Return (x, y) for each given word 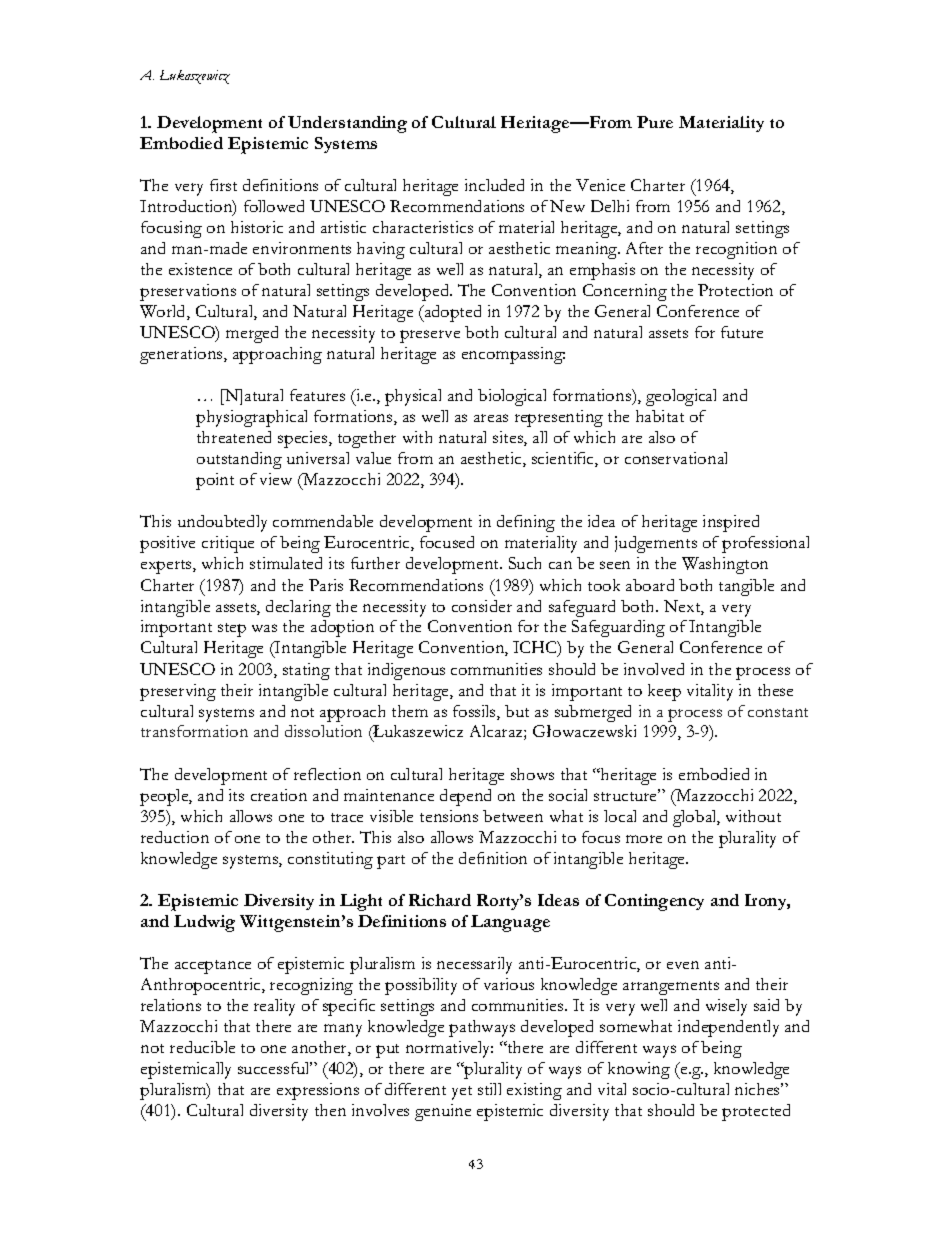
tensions (449, 816)
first (223, 185)
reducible (202, 1047)
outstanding (239, 460)
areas (491, 418)
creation (279, 795)
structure (627, 795)
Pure (655, 122)
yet (462, 1093)
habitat (660, 416)
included (494, 185)
